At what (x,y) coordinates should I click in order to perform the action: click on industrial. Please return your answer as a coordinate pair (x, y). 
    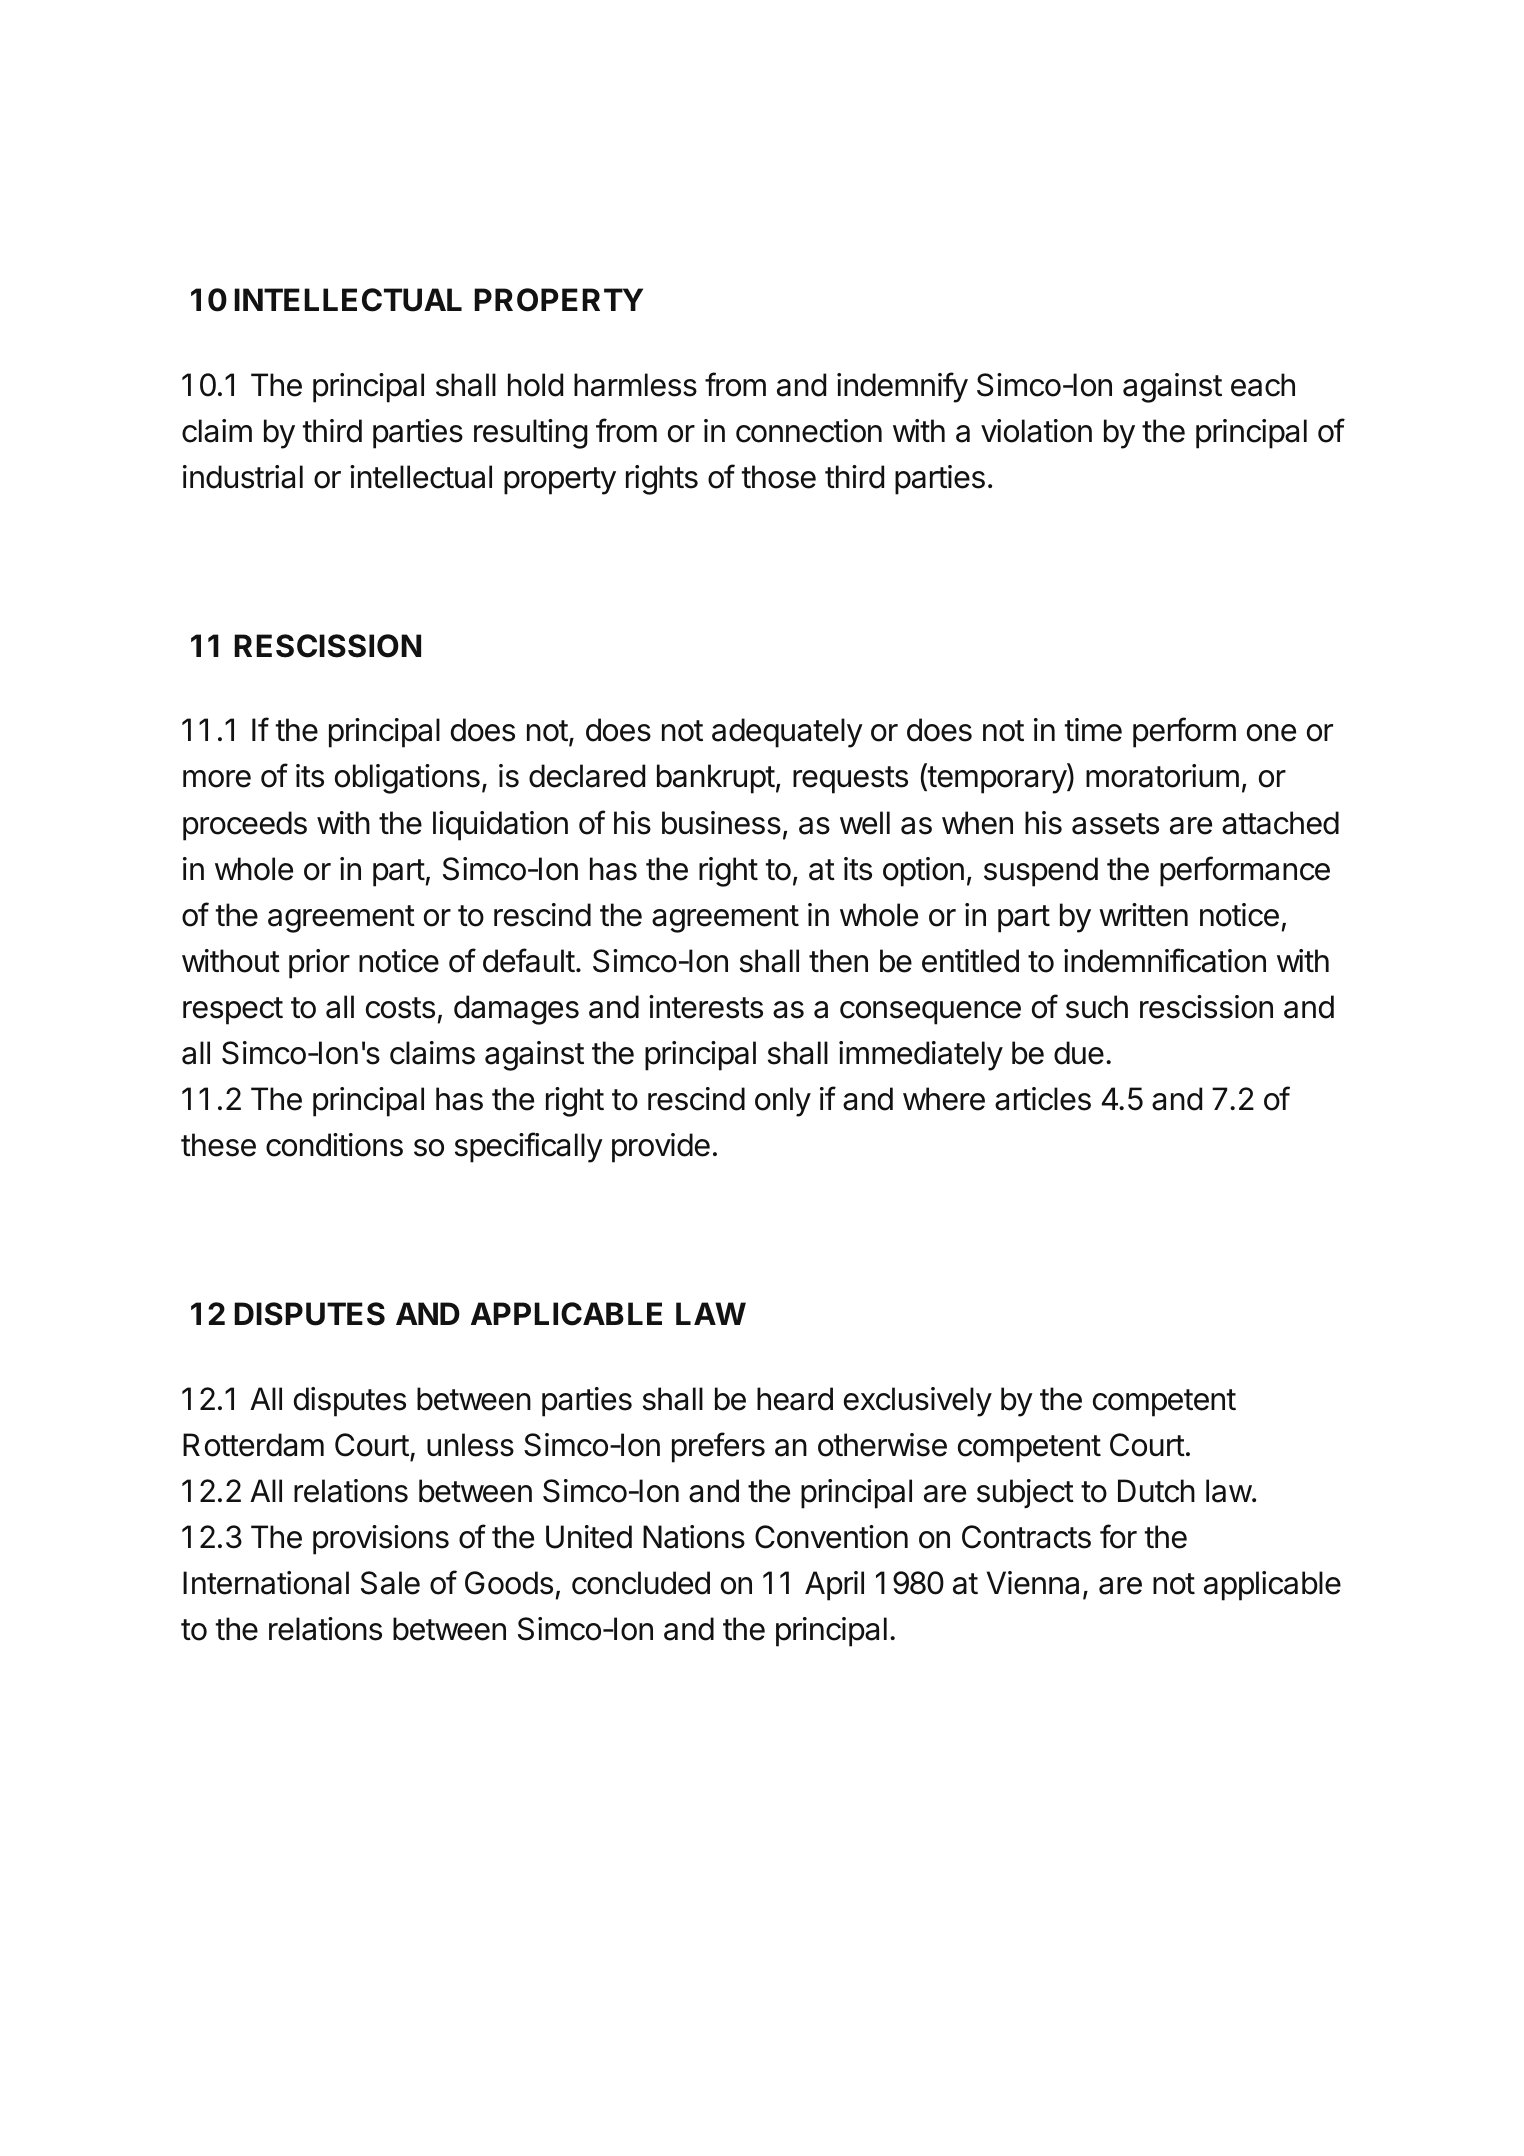
    Looking at the image, I should click on (243, 477).
